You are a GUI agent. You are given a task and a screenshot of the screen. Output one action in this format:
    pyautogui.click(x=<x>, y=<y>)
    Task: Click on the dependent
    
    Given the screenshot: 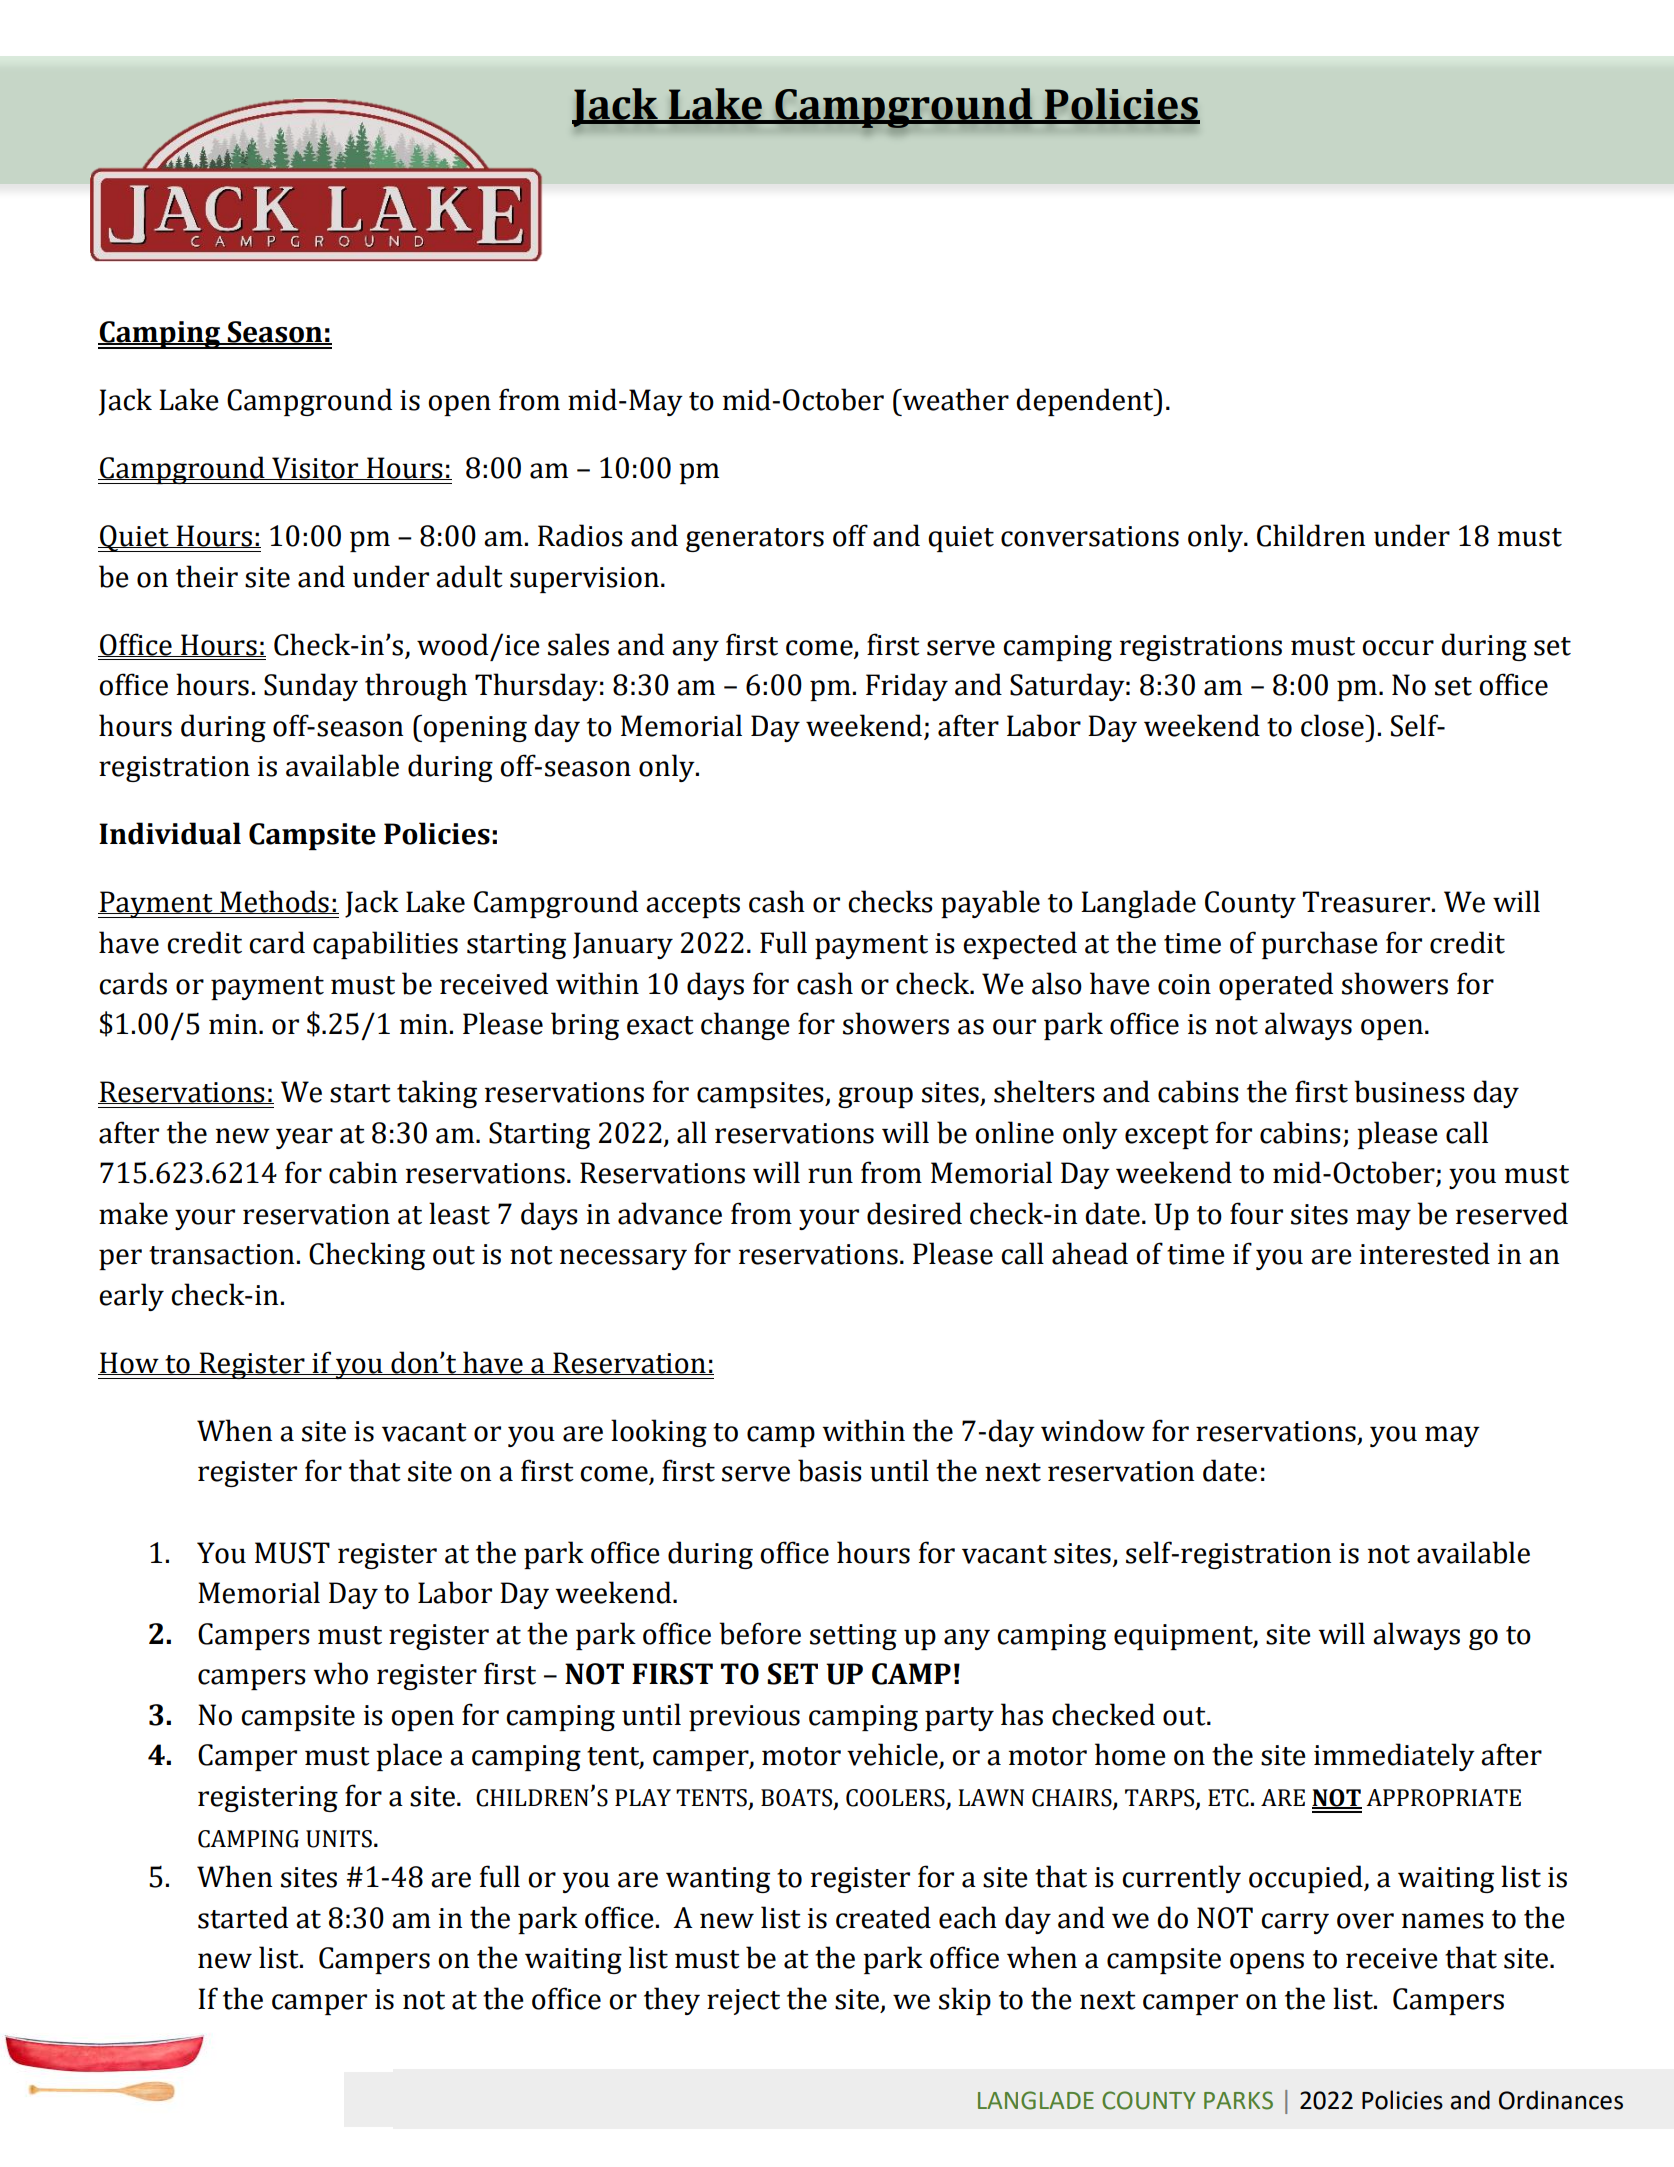 What is the action you would take?
    pyautogui.click(x=1086, y=402)
